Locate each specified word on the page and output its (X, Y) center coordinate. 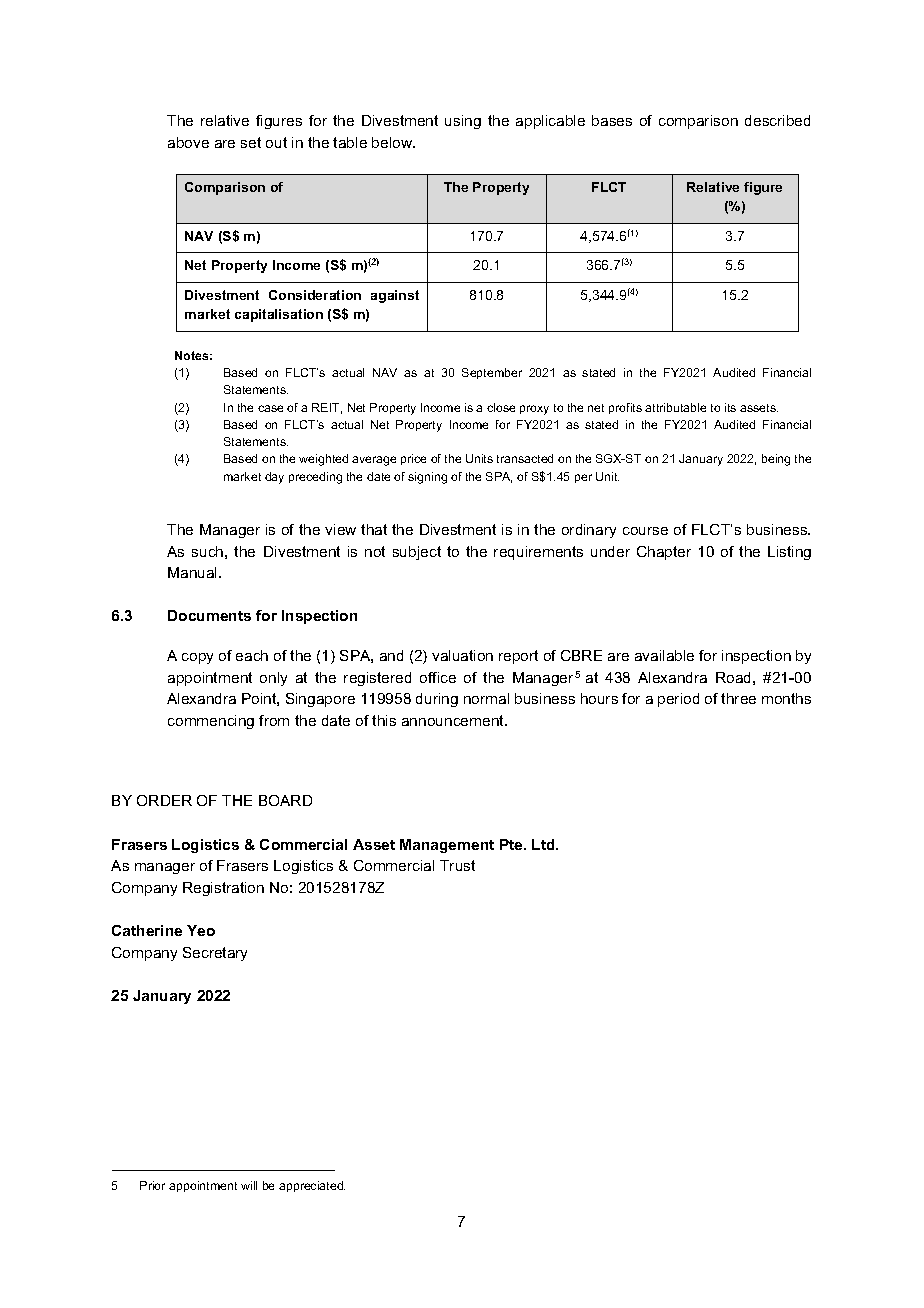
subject (417, 553)
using (463, 122)
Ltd (544, 844)
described (777, 120)
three (738, 698)
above (188, 142)
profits (625, 408)
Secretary (215, 954)
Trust (457, 865)
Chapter (664, 553)
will (249, 1185)
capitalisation (279, 315)
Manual (194, 572)
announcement (454, 720)
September (492, 373)
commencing (211, 722)
